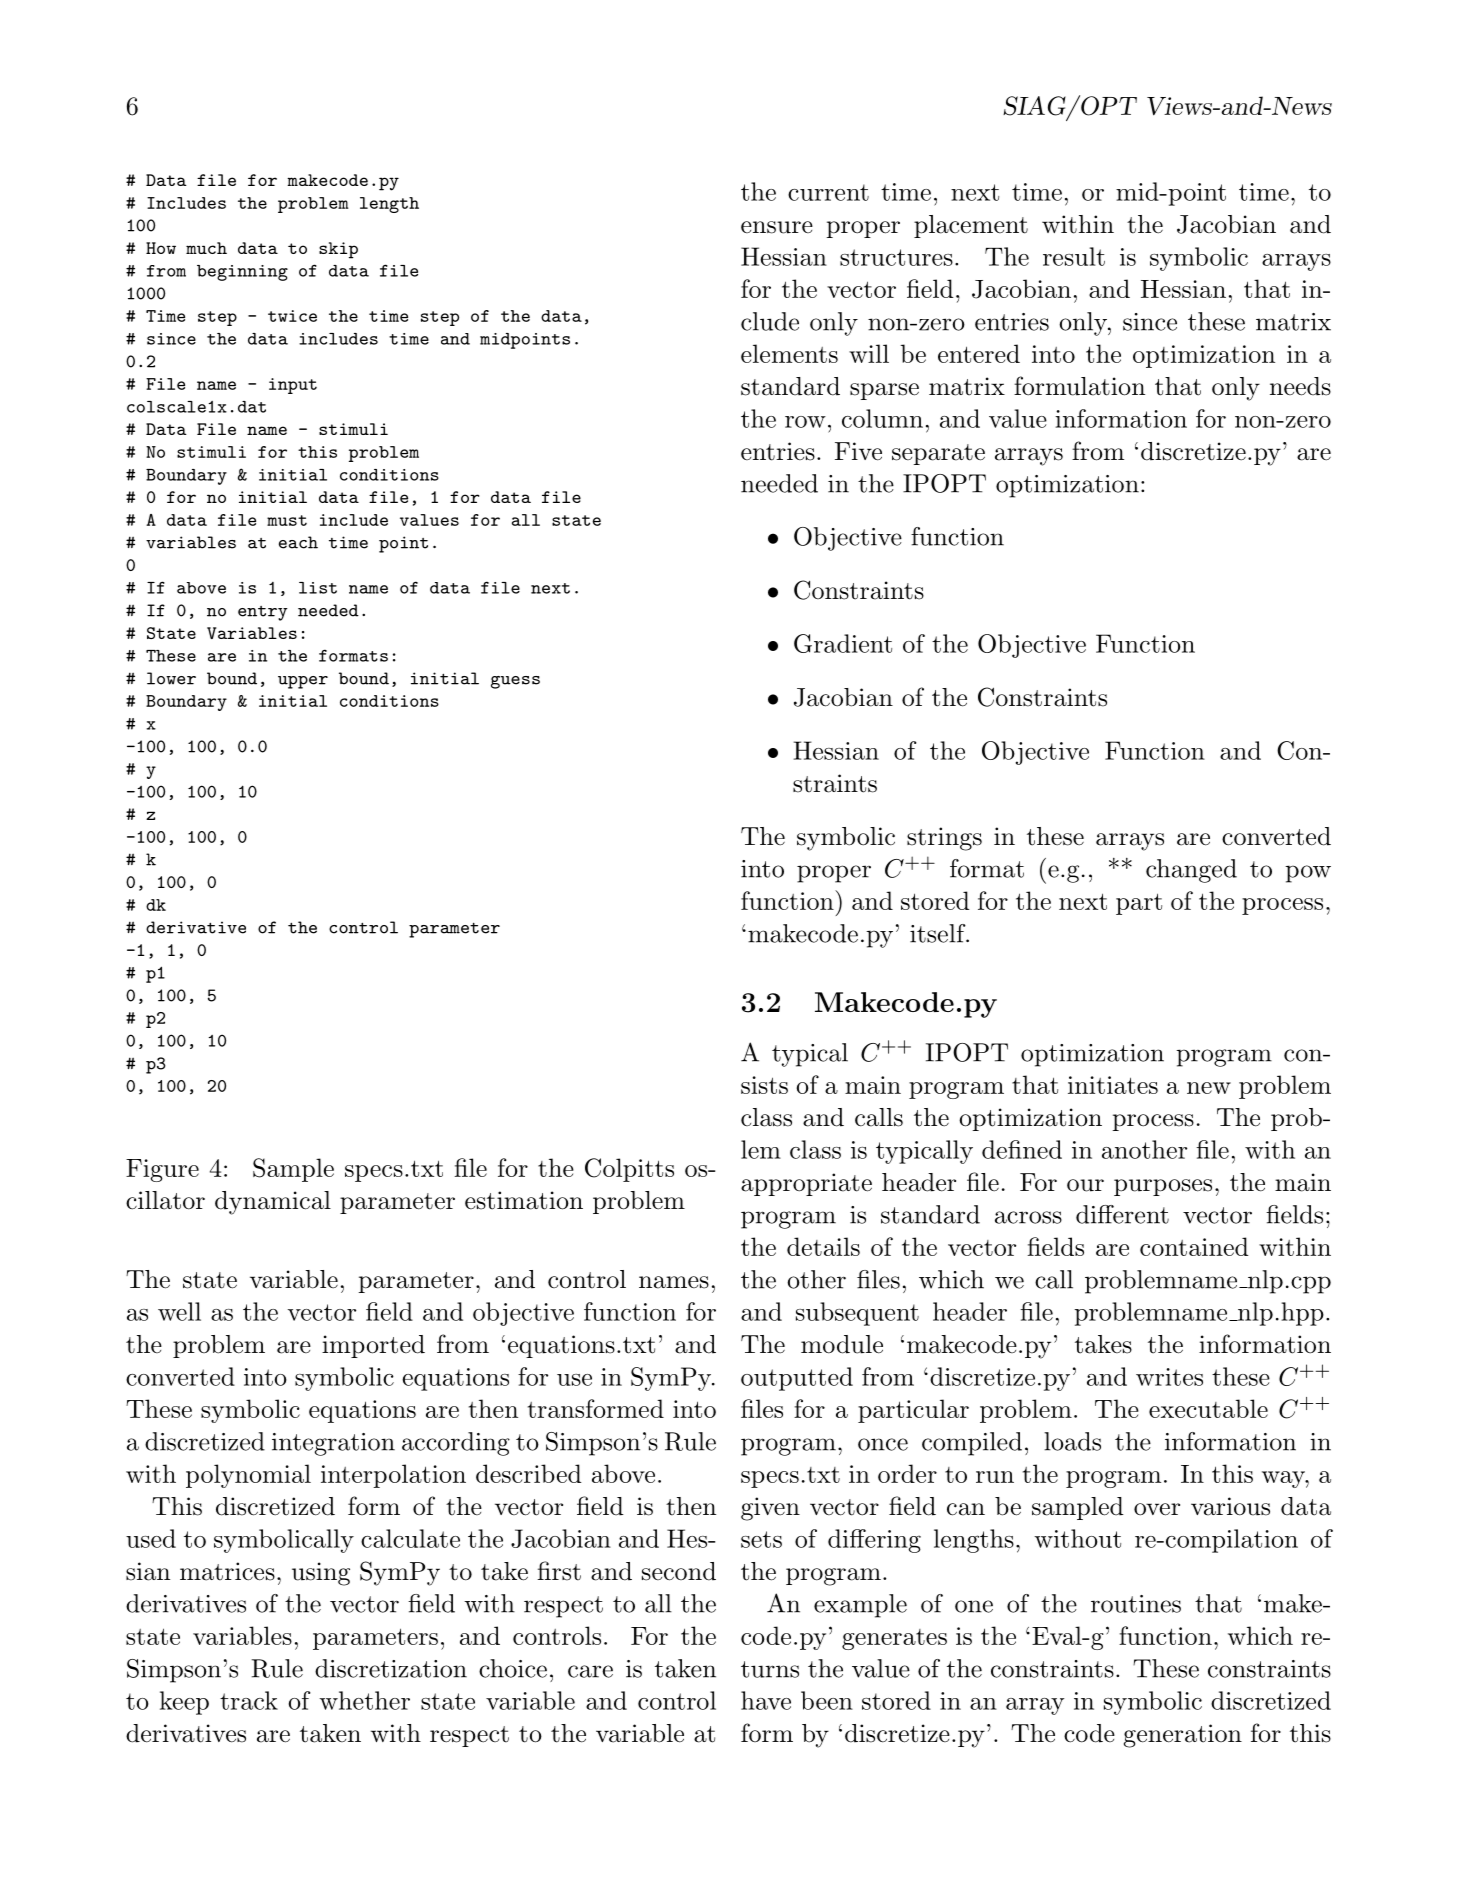 Image resolution: width=1464 pixels, height=1895 pixels. What do you see at coordinates (1074, 256) in the screenshot?
I see `result` at bounding box center [1074, 256].
